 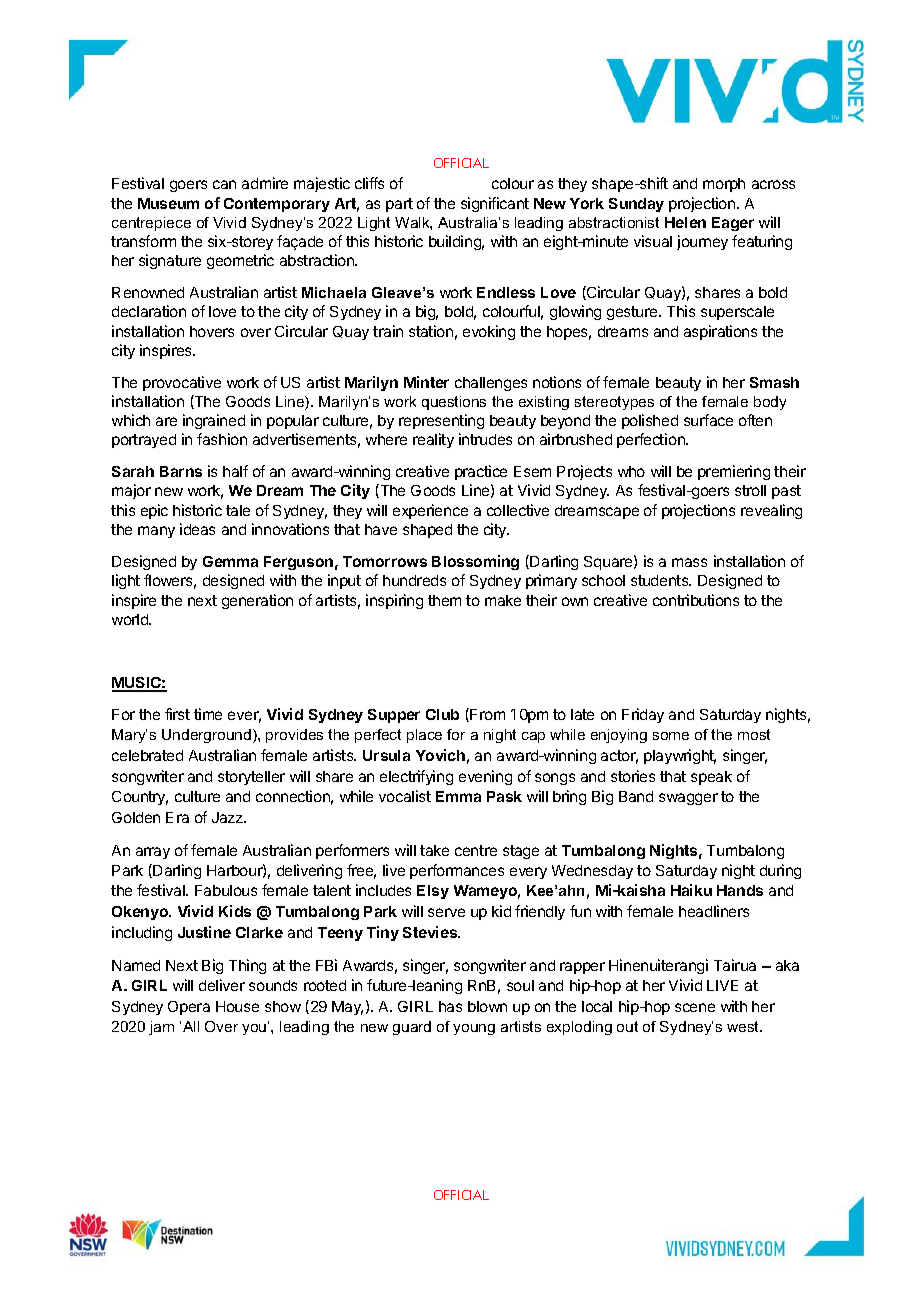 I want to click on Helen, so click(x=685, y=222).
